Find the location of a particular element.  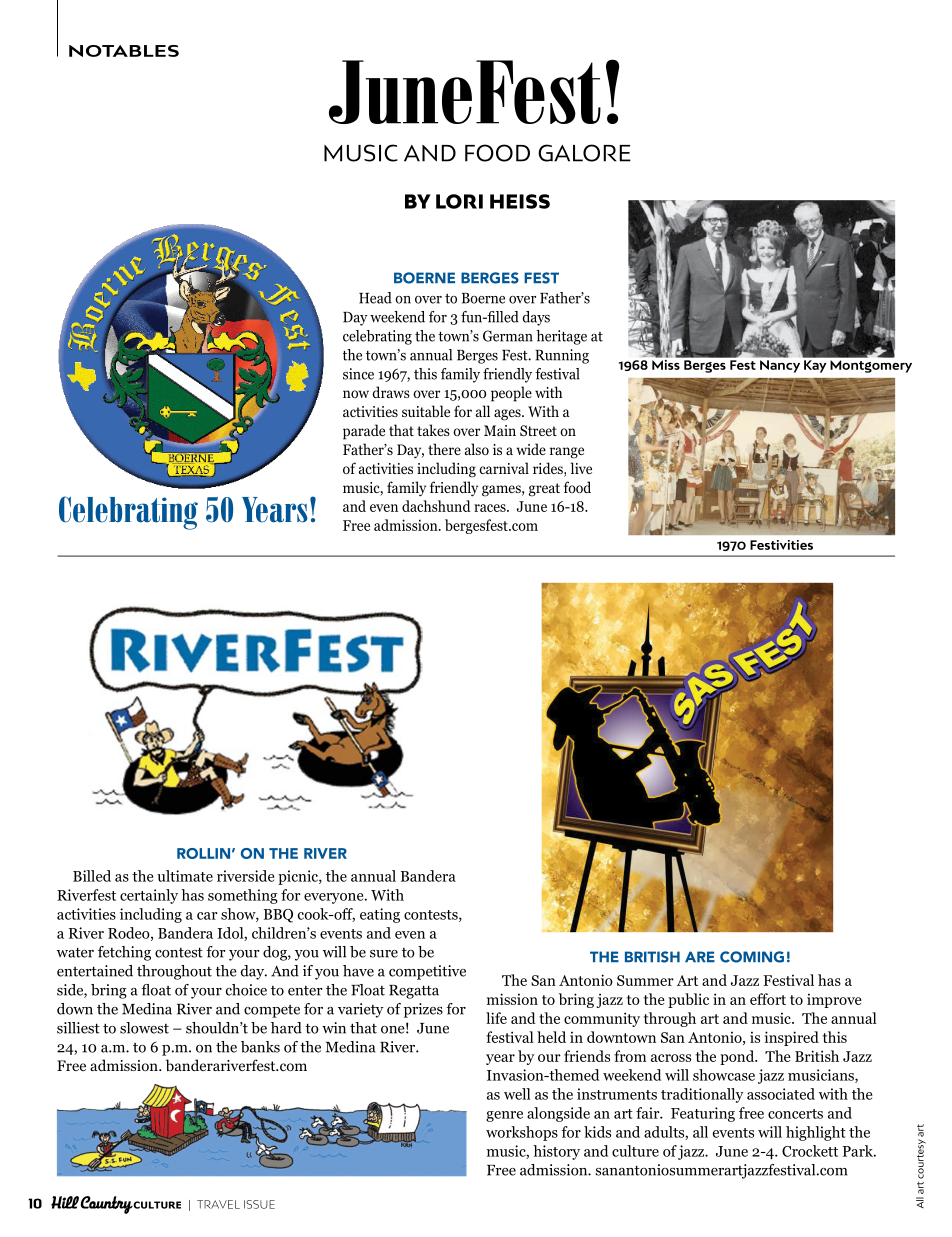

heritage is located at coordinates (561, 337).
